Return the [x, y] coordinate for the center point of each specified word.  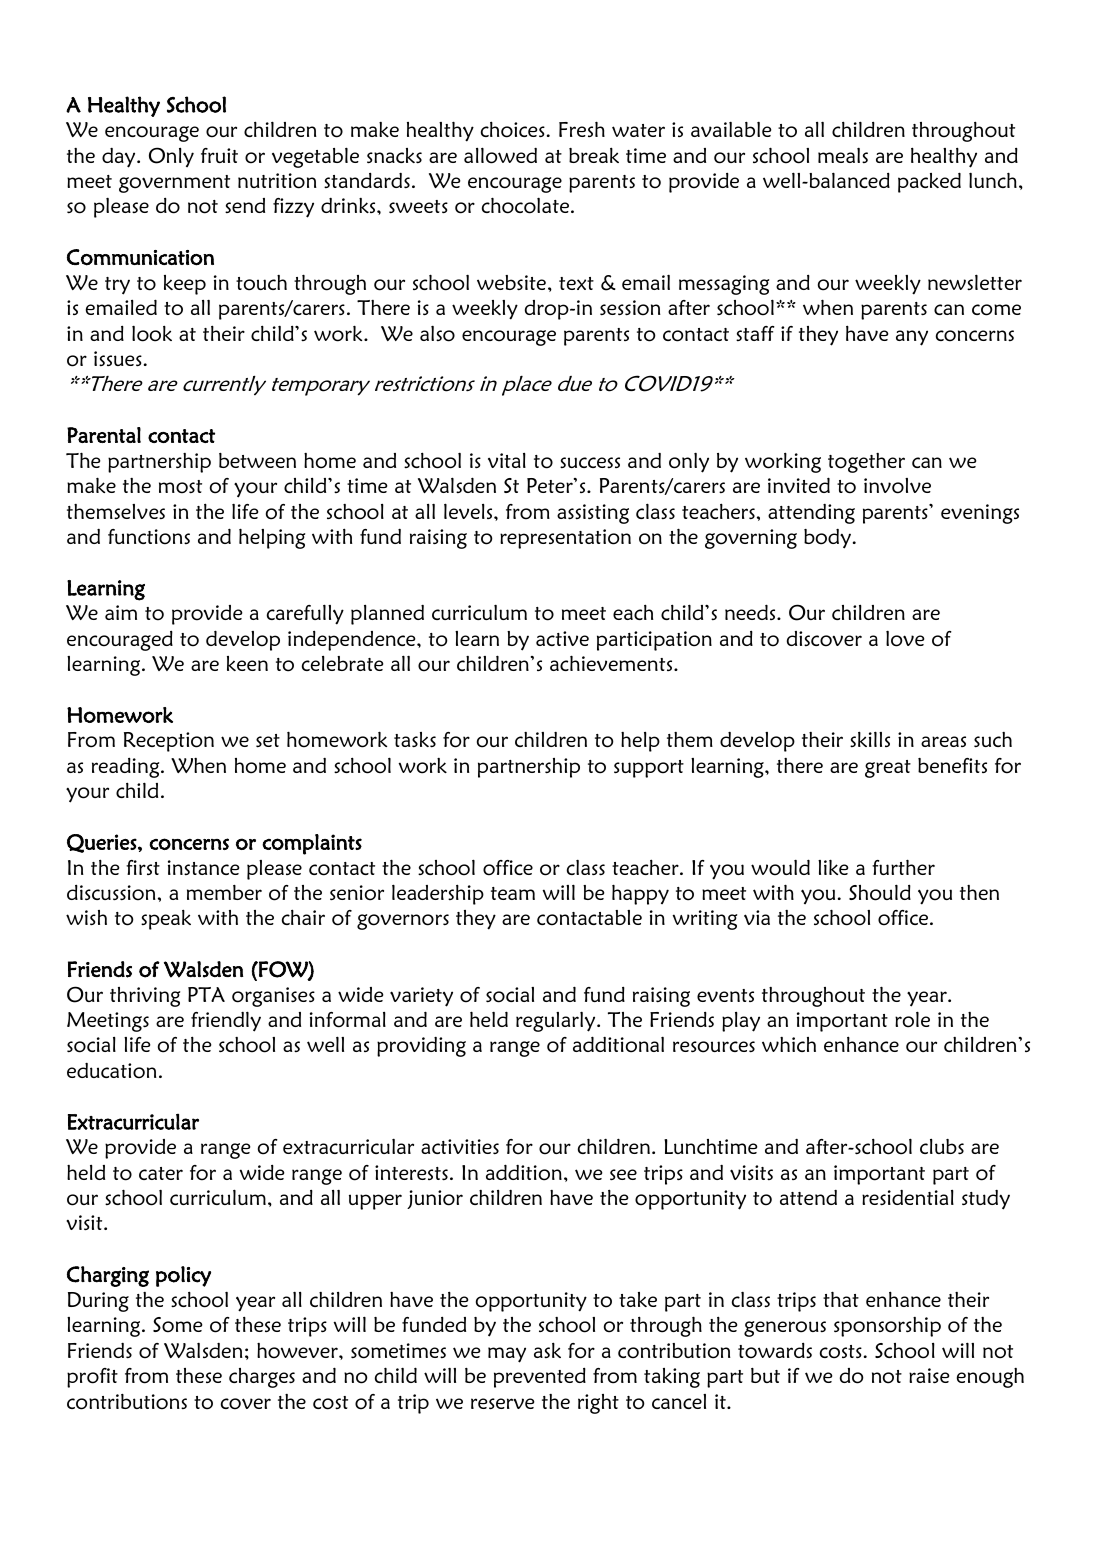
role [912, 1019]
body [827, 539]
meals [843, 155]
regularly [557, 1022]
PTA [206, 994]
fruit [219, 155]
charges [262, 1378]
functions [149, 537]
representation [565, 539]
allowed [500, 155]
